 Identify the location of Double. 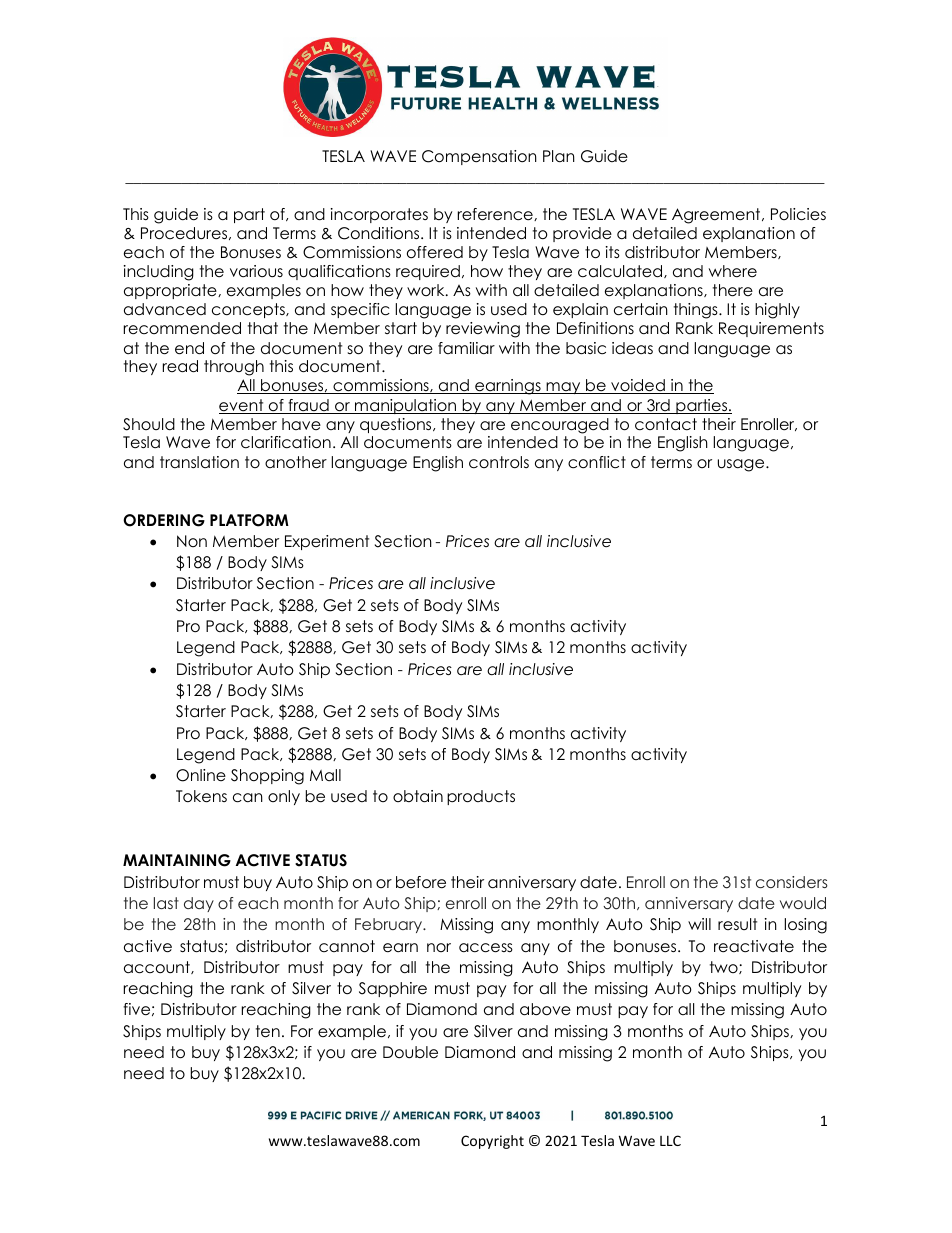
(410, 1052).
